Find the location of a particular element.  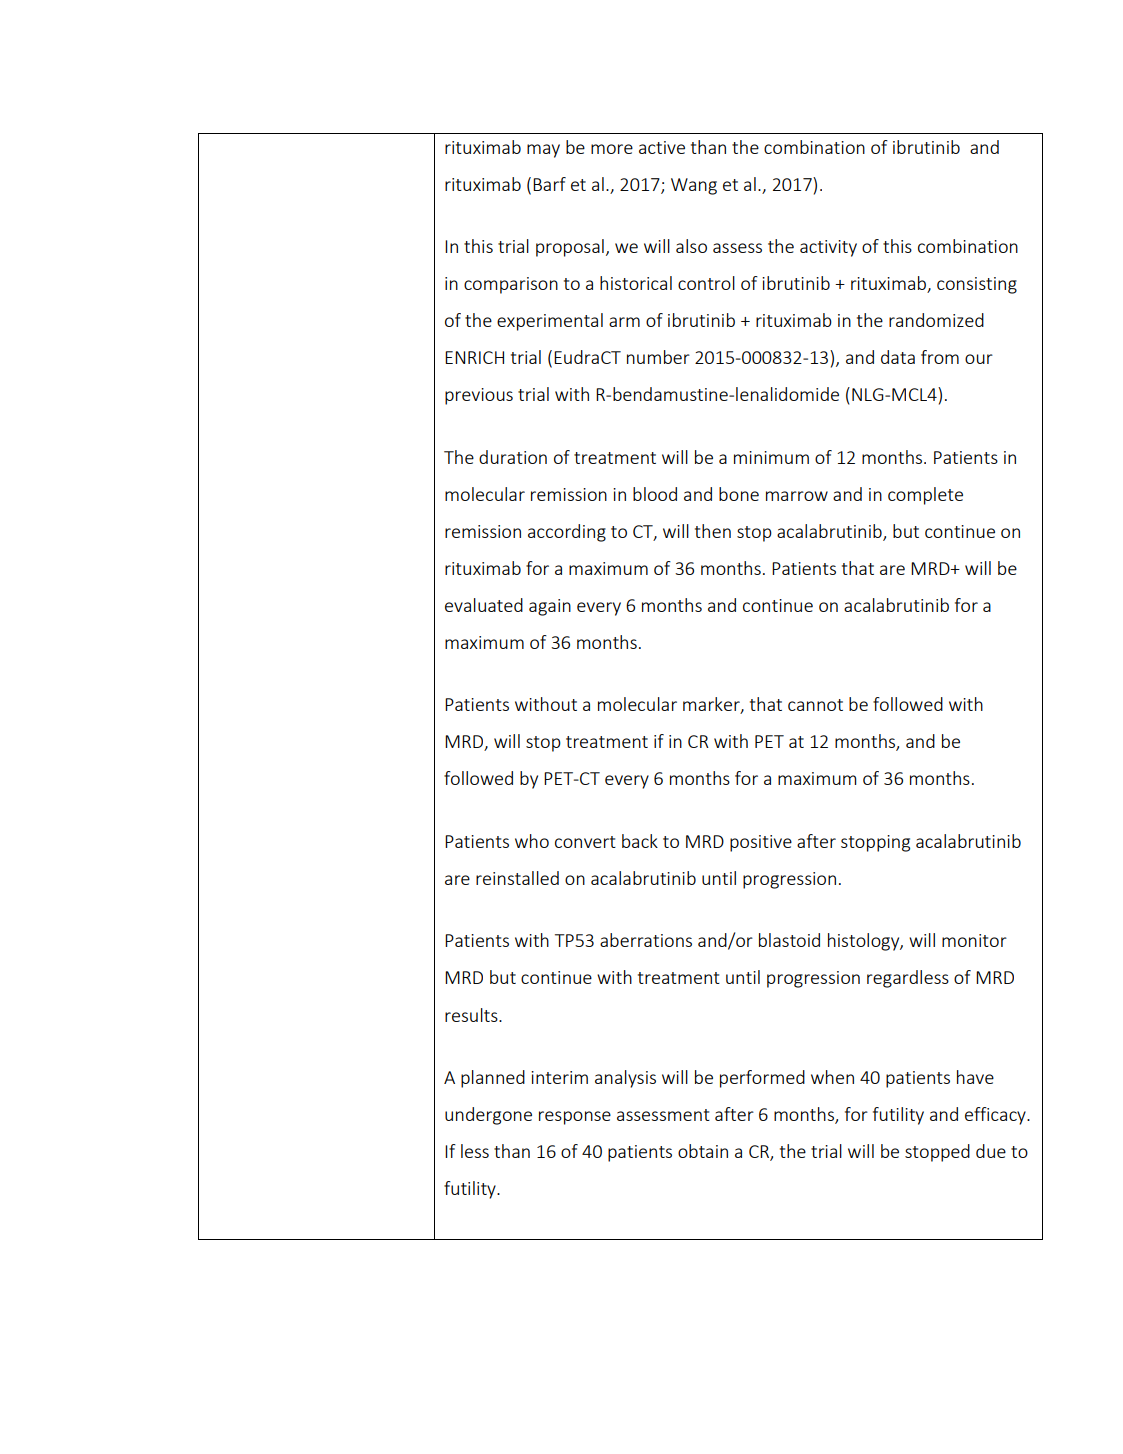

response is located at coordinates (575, 1118).
